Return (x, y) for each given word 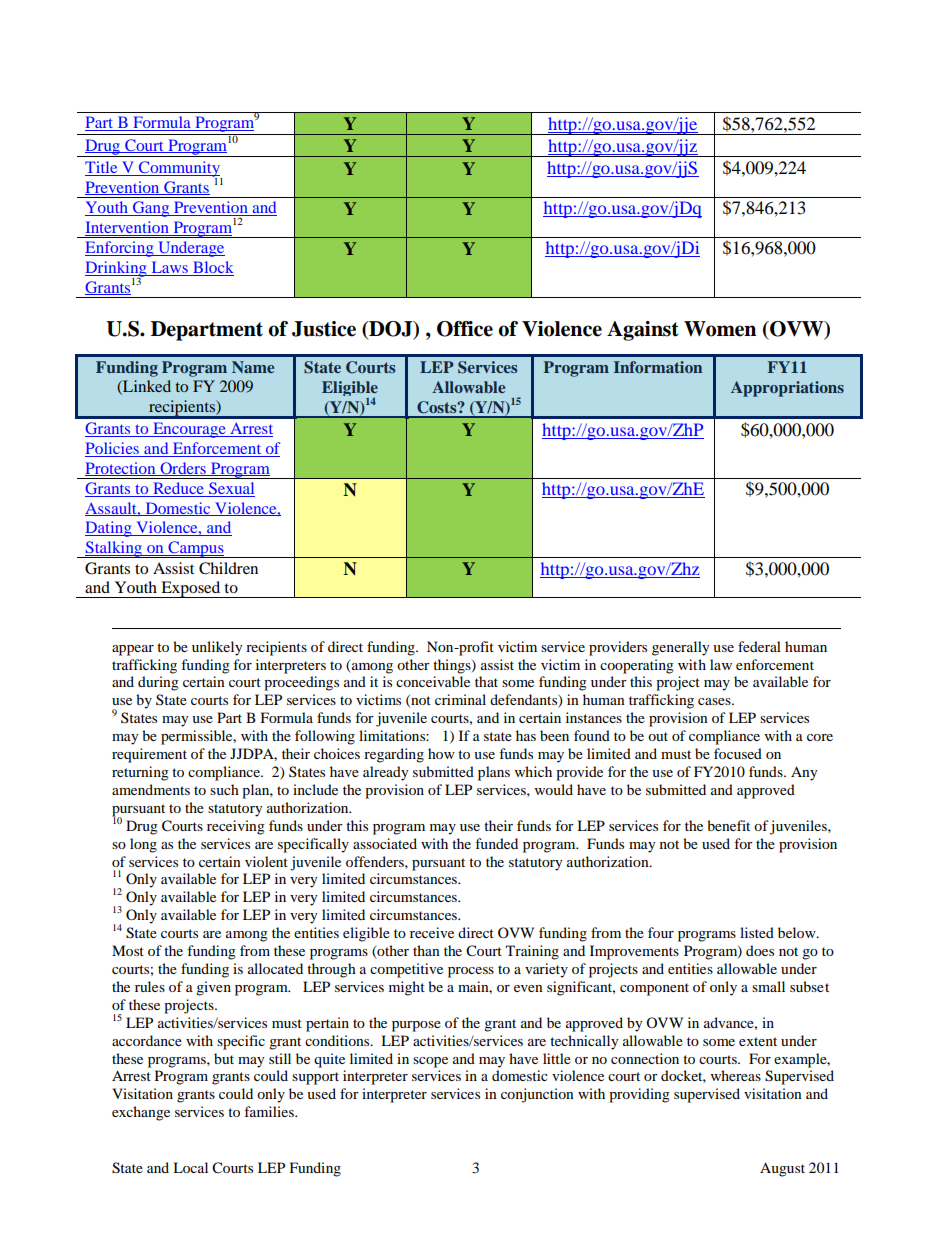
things (453, 666)
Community (179, 170)
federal (759, 646)
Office (465, 329)
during (158, 683)
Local (190, 1167)
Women (720, 329)
